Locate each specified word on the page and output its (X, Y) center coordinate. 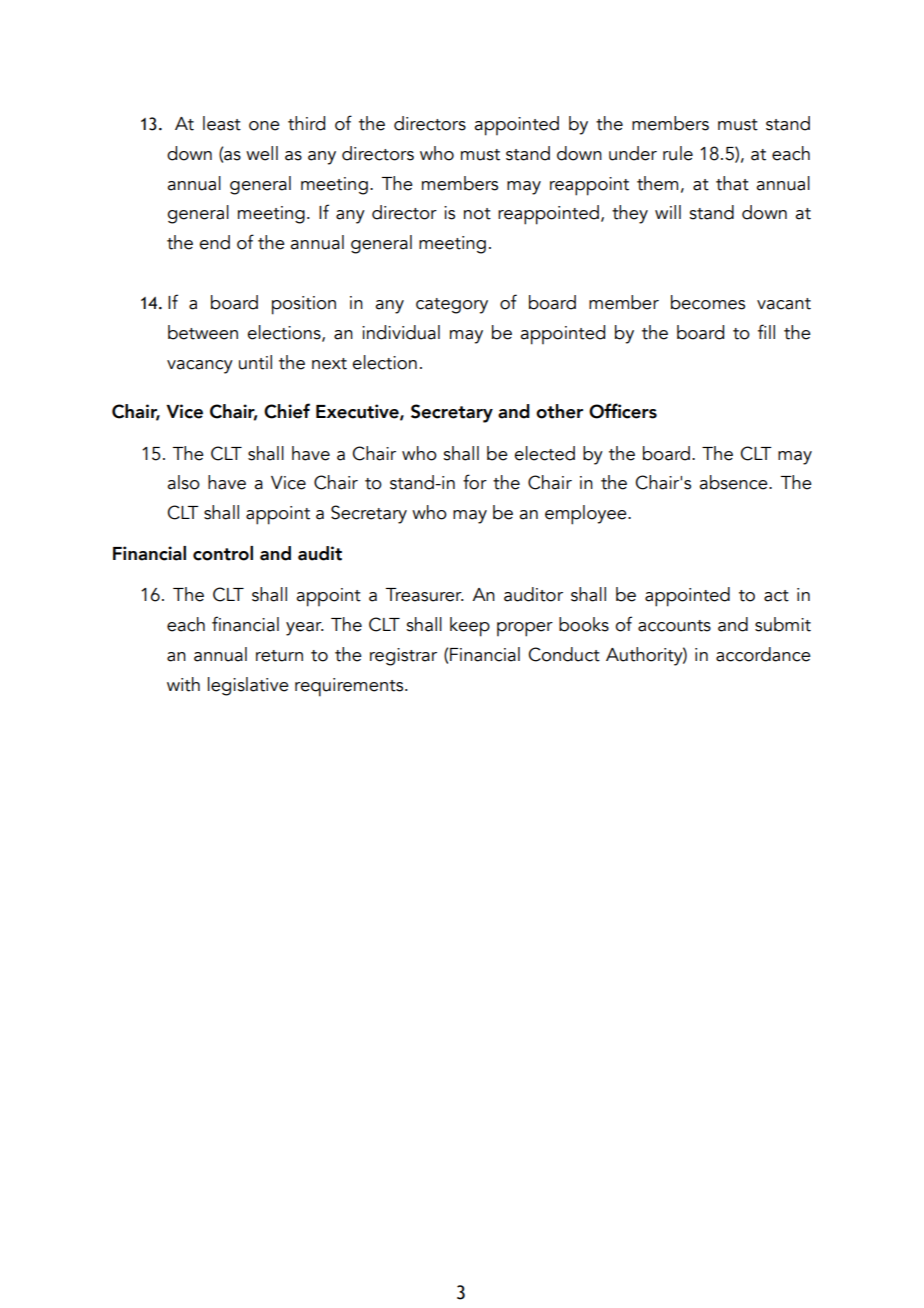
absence (734, 482)
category (452, 306)
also (183, 482)
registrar (403, 657)
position (304, 305)
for (475, 482)
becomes (708, 302)
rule (678, 153)
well (262, 153)
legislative (248, 686)
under (633, 153)
